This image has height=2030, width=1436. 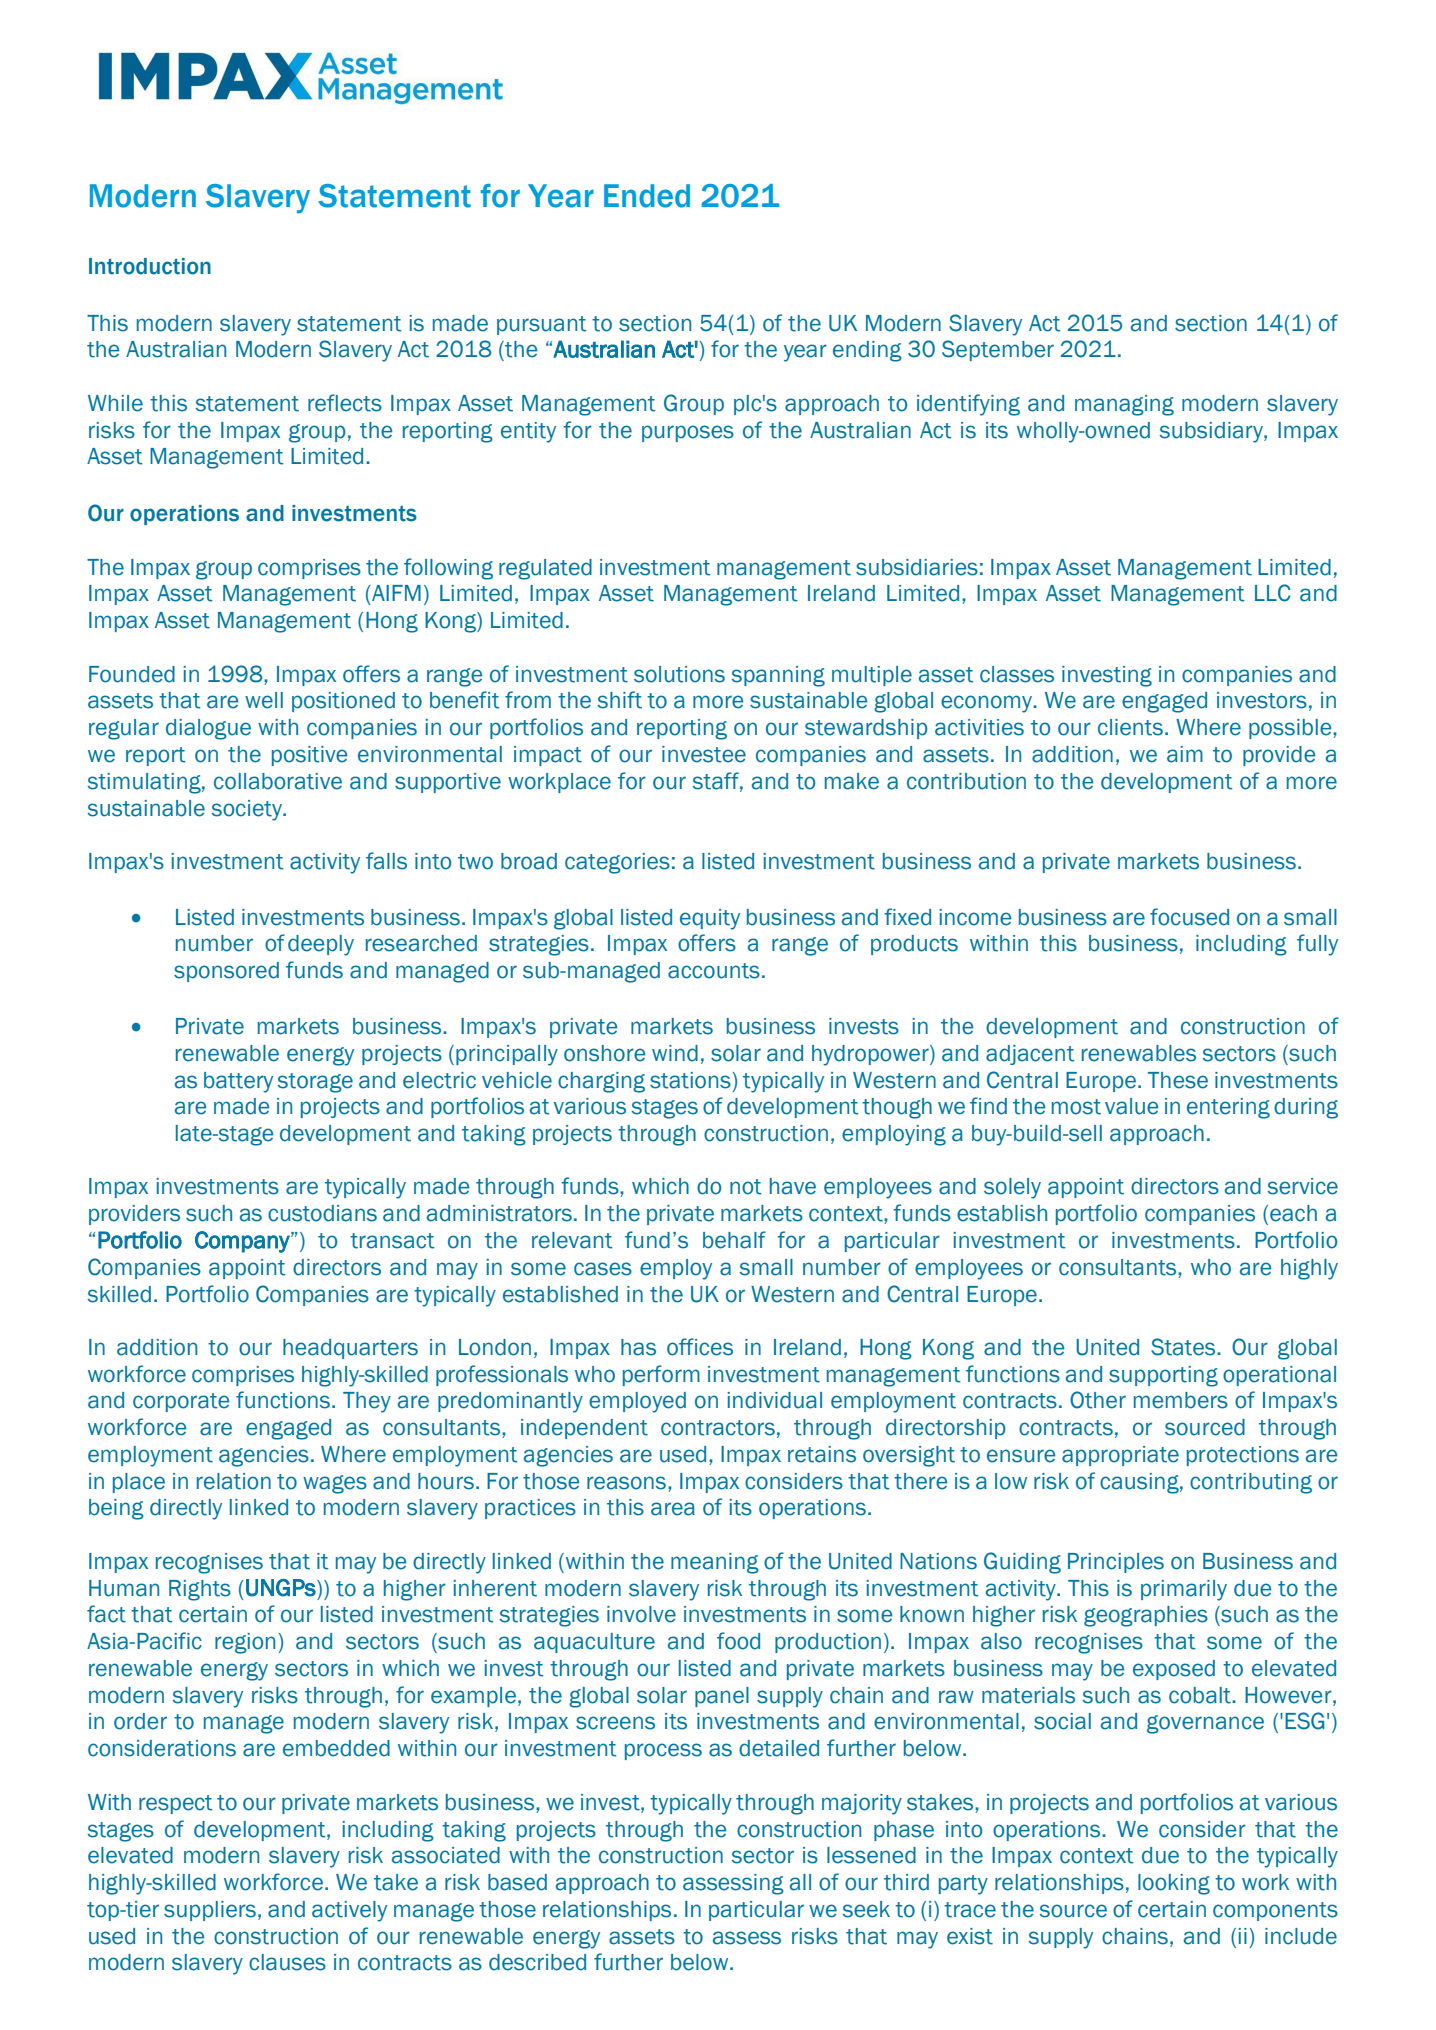 What do you see at coordinates (617, 863) in the image?
I see `categories` at bounding box center [617, 863].
